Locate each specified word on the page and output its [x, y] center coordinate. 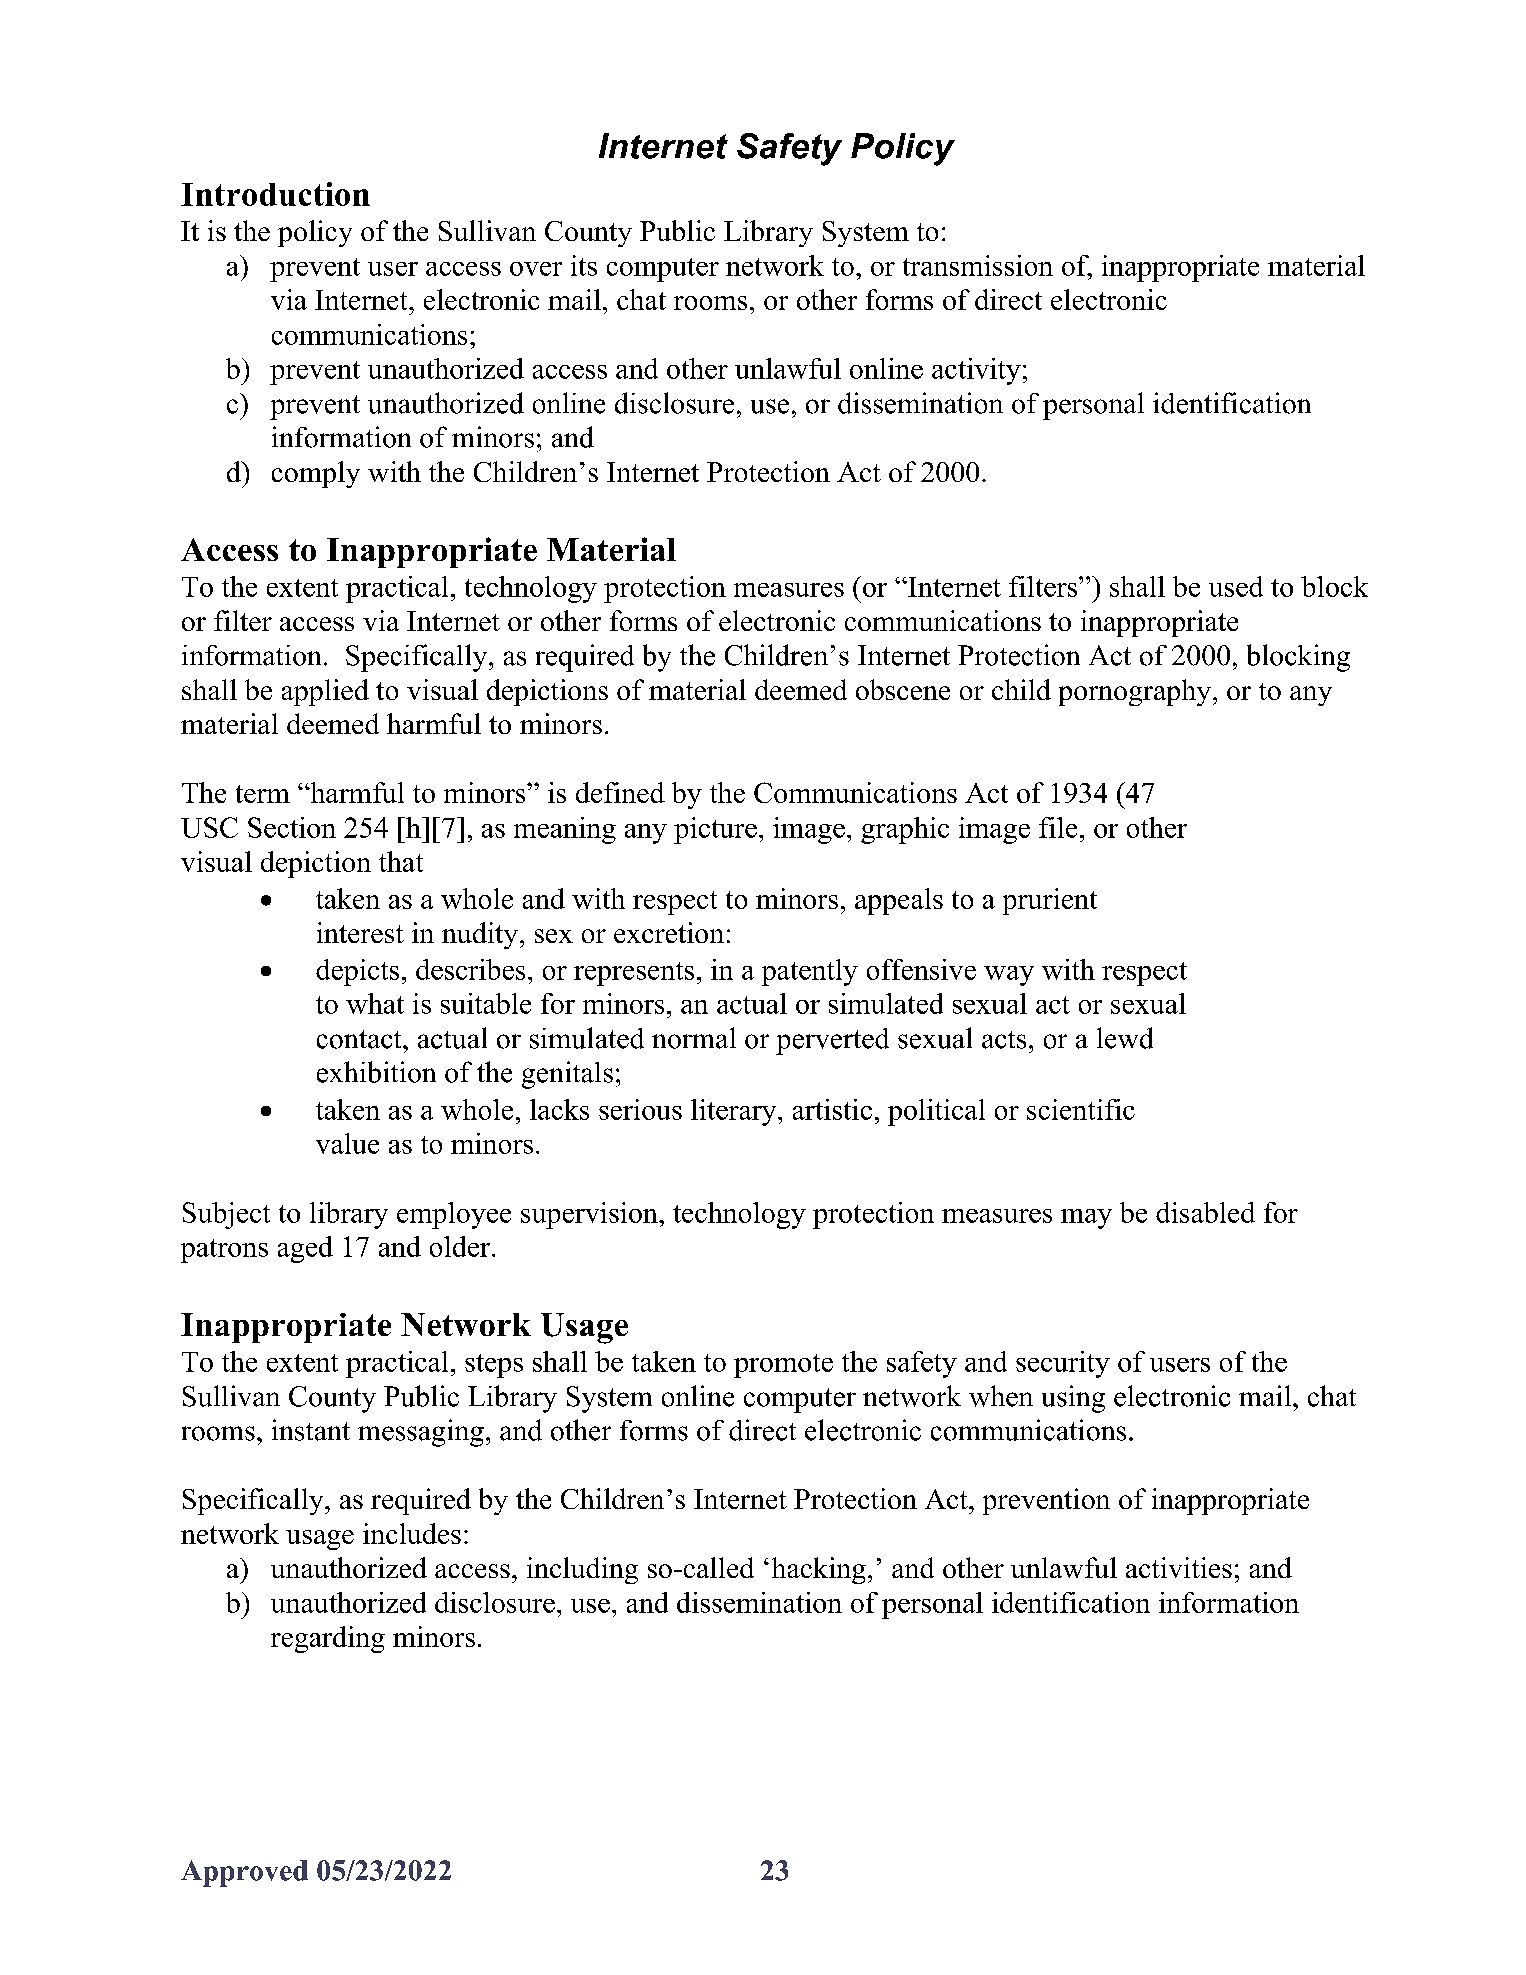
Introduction [275, 194]
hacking [819, 1570]
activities [1179, 1567]
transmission [978, 265]
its [584, 265]
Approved [244, 1873]
